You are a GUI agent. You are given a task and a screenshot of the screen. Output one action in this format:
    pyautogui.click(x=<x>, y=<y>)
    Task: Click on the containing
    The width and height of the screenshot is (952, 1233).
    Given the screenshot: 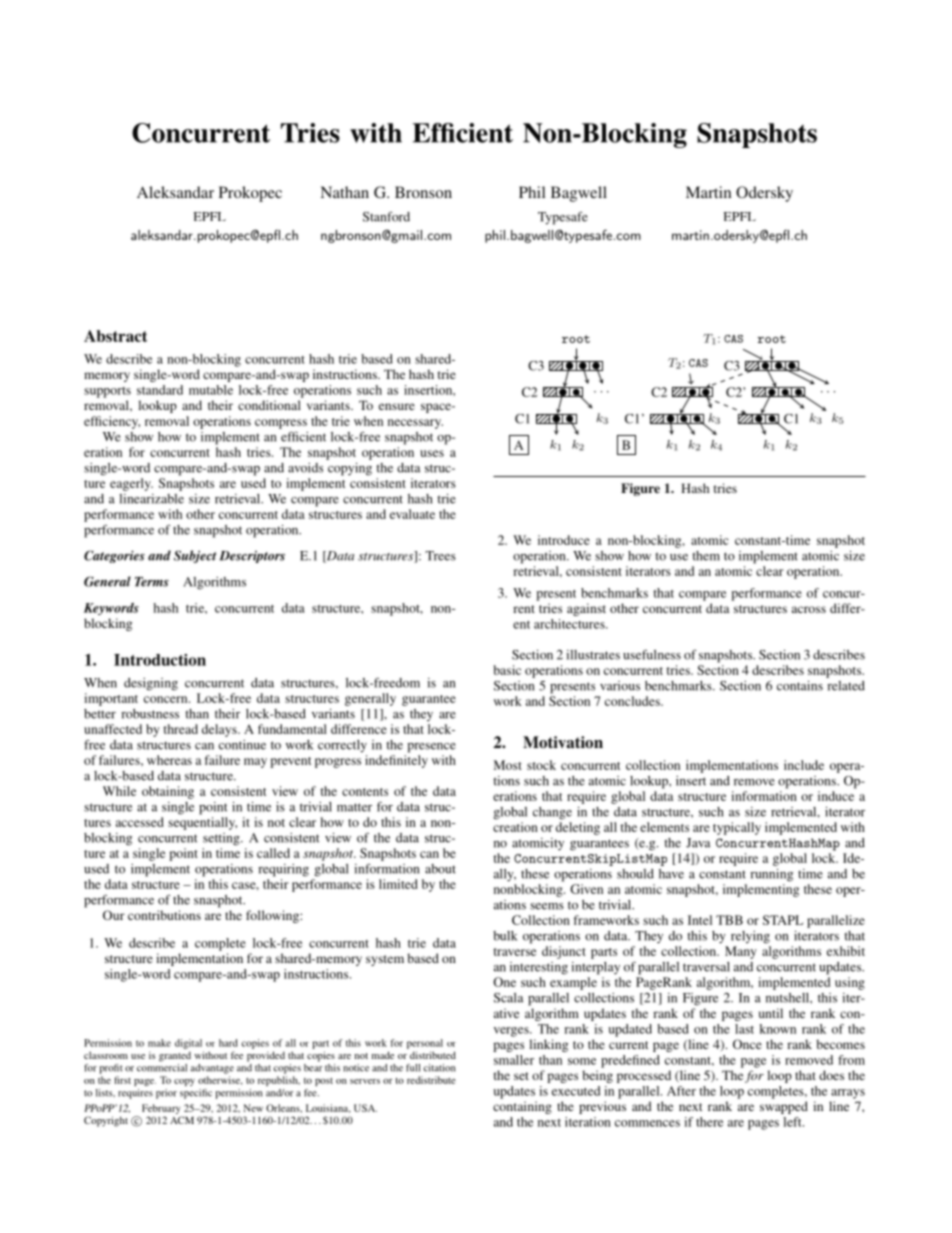 What is the action you would take?
    pyautogui.click(x=522, y=1107)
